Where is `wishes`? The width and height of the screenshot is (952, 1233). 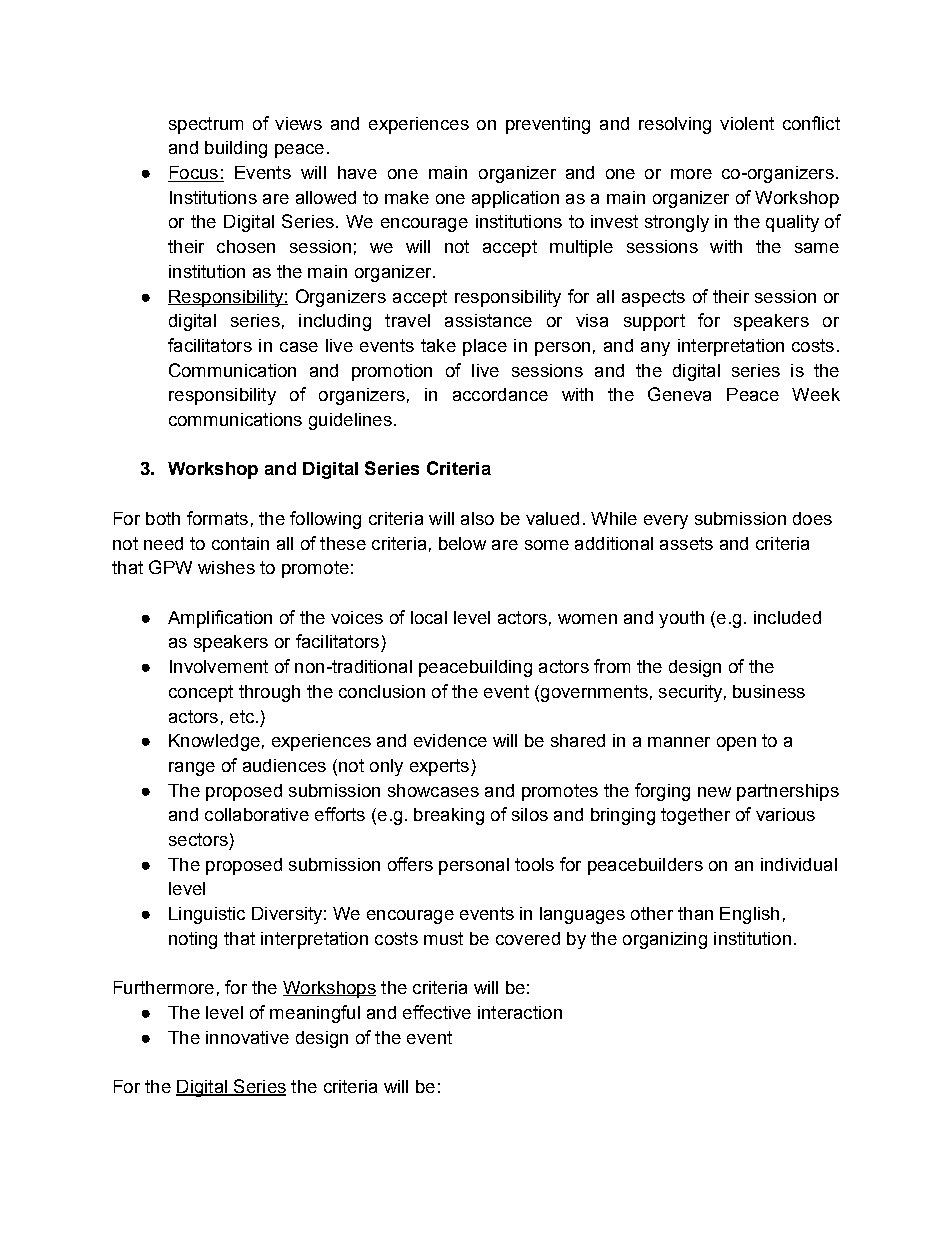
wishes is located at coordinates (226, 567).
